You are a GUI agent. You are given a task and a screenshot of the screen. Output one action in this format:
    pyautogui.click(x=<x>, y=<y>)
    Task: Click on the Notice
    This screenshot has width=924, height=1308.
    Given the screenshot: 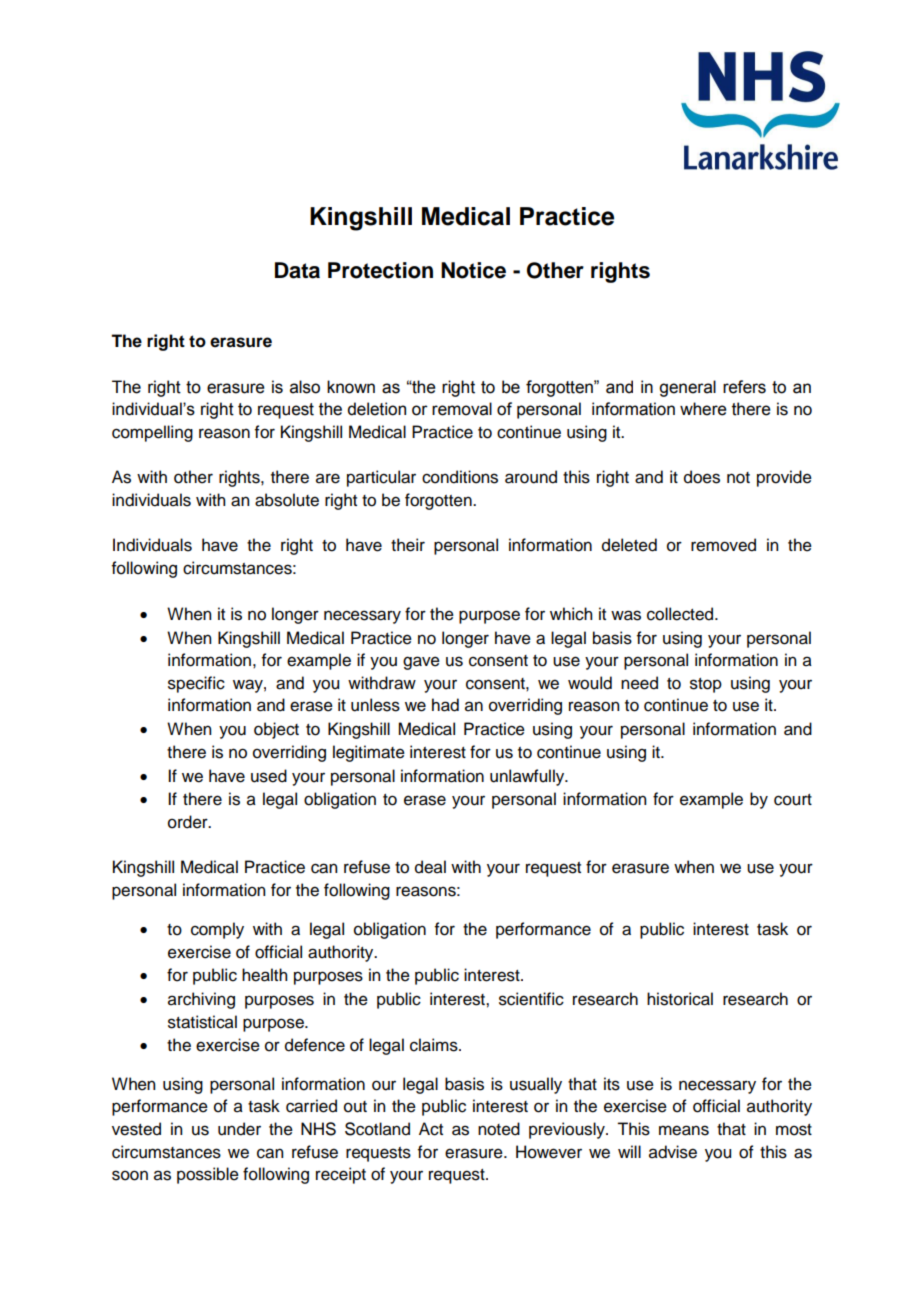 What is the action you would take?
    pyautogui.click(x=473, y=270)
